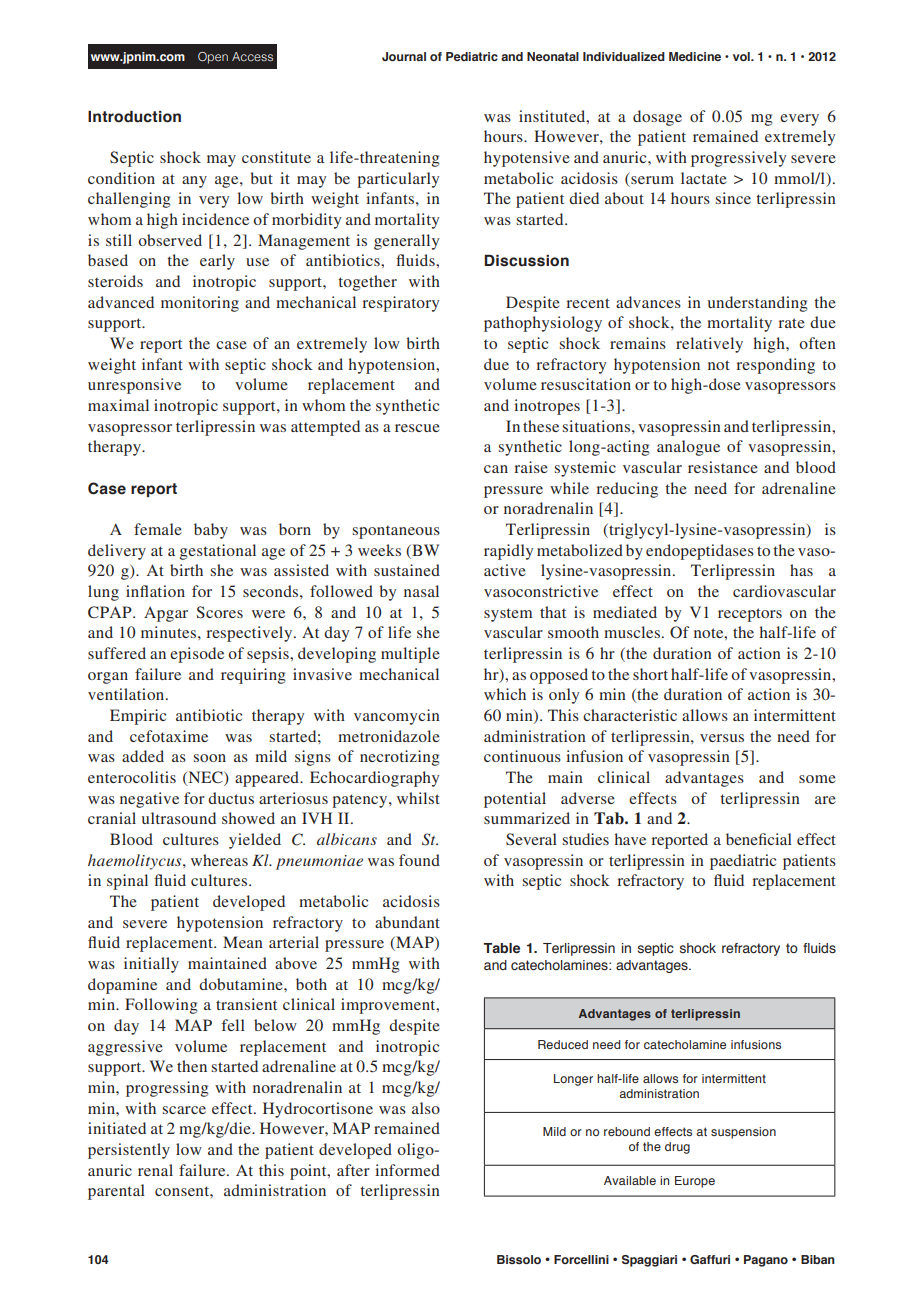  Describe the element at coordinates (407, 1170) in the screenshot. I see `informed` at that location.
